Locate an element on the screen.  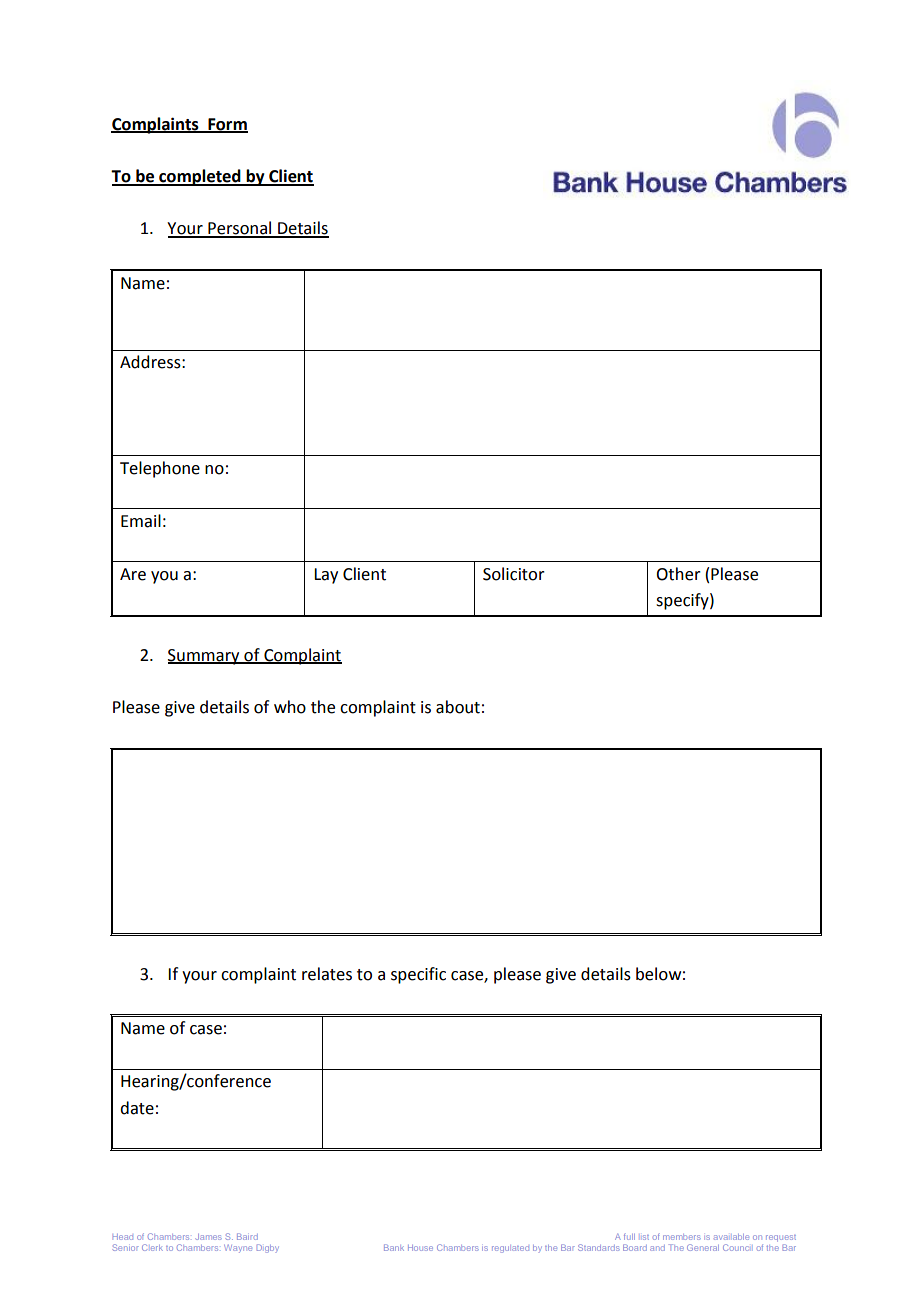
House is located at coordinates (420, 1248).
